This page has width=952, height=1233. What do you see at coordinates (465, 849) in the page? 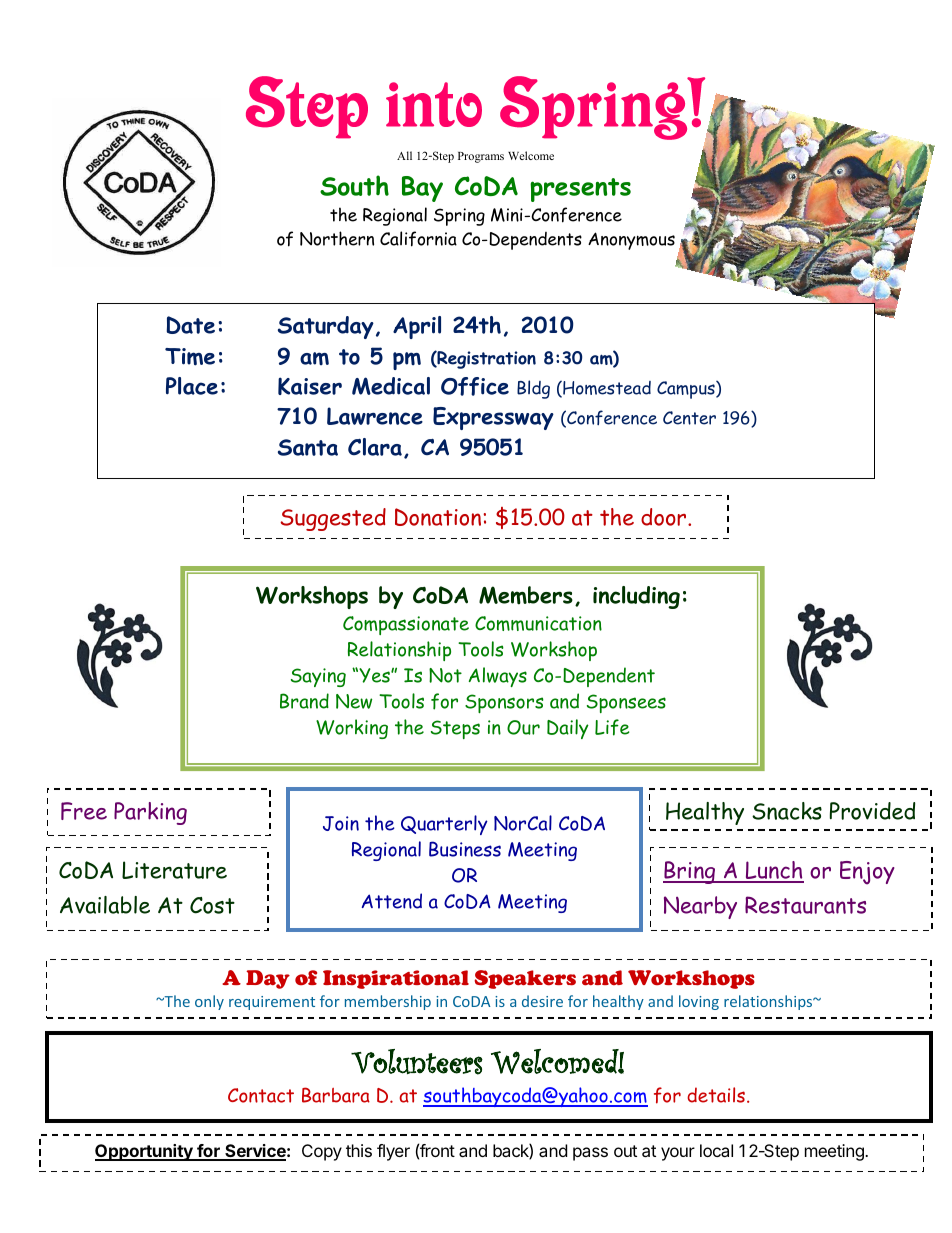
I see `Business` at bounding box center [465, 849].
